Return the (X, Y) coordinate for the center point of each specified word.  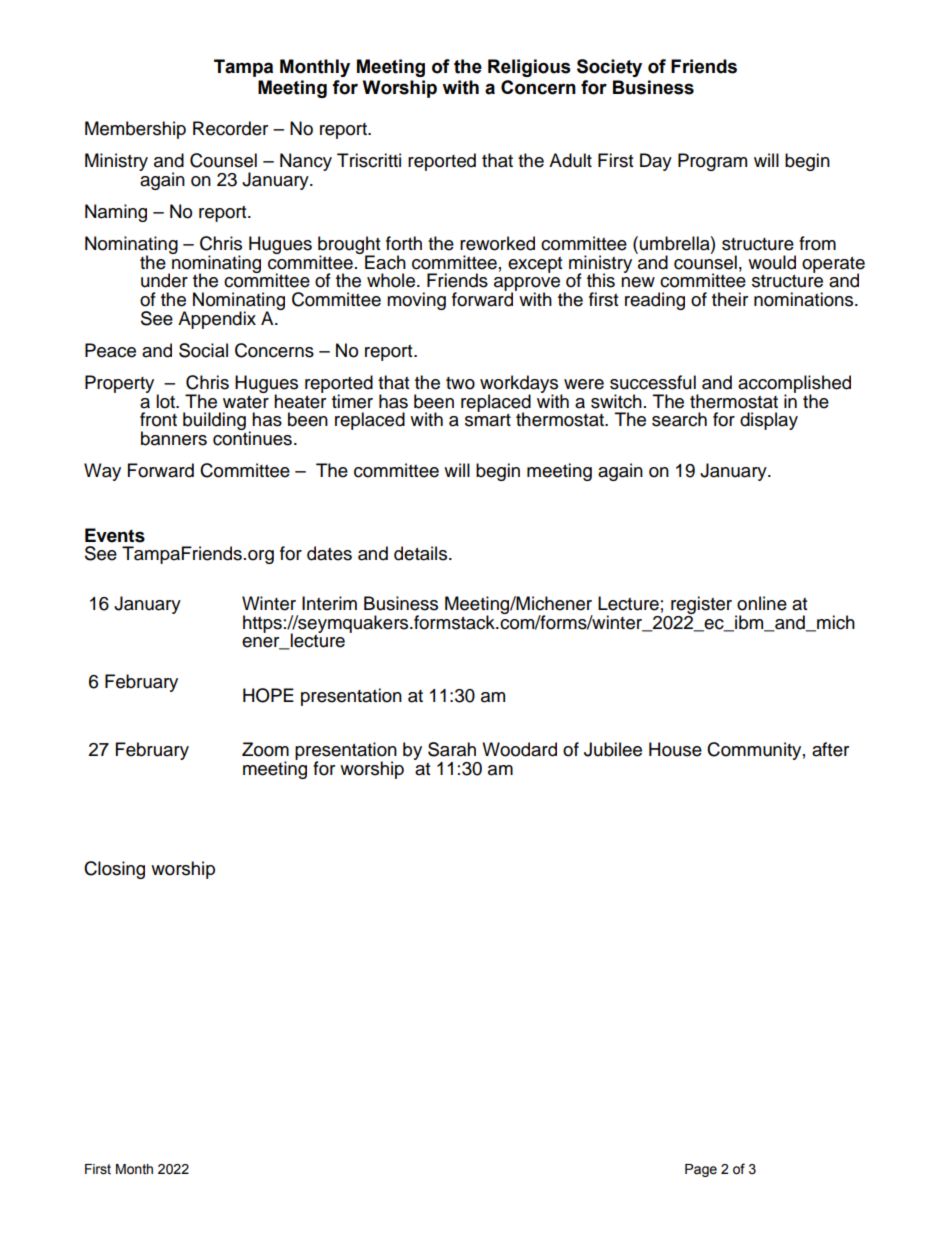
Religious (529, 68)
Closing (114, 870)
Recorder (230, 128)
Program (712, 162)
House (675, 749)
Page (701, 1170)
